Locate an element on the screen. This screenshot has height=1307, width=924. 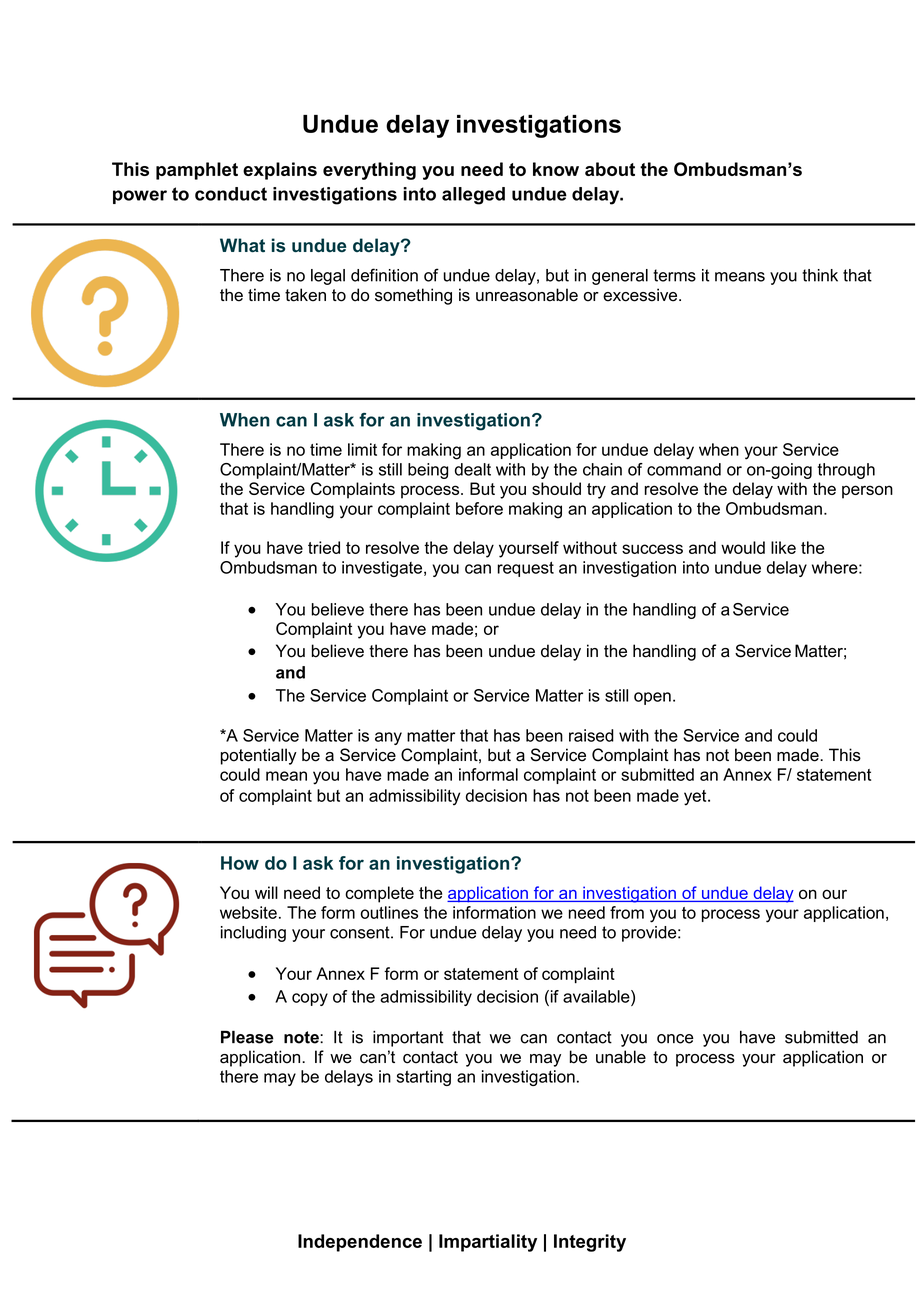
Integrity is located at coordinates (590, 1243).
